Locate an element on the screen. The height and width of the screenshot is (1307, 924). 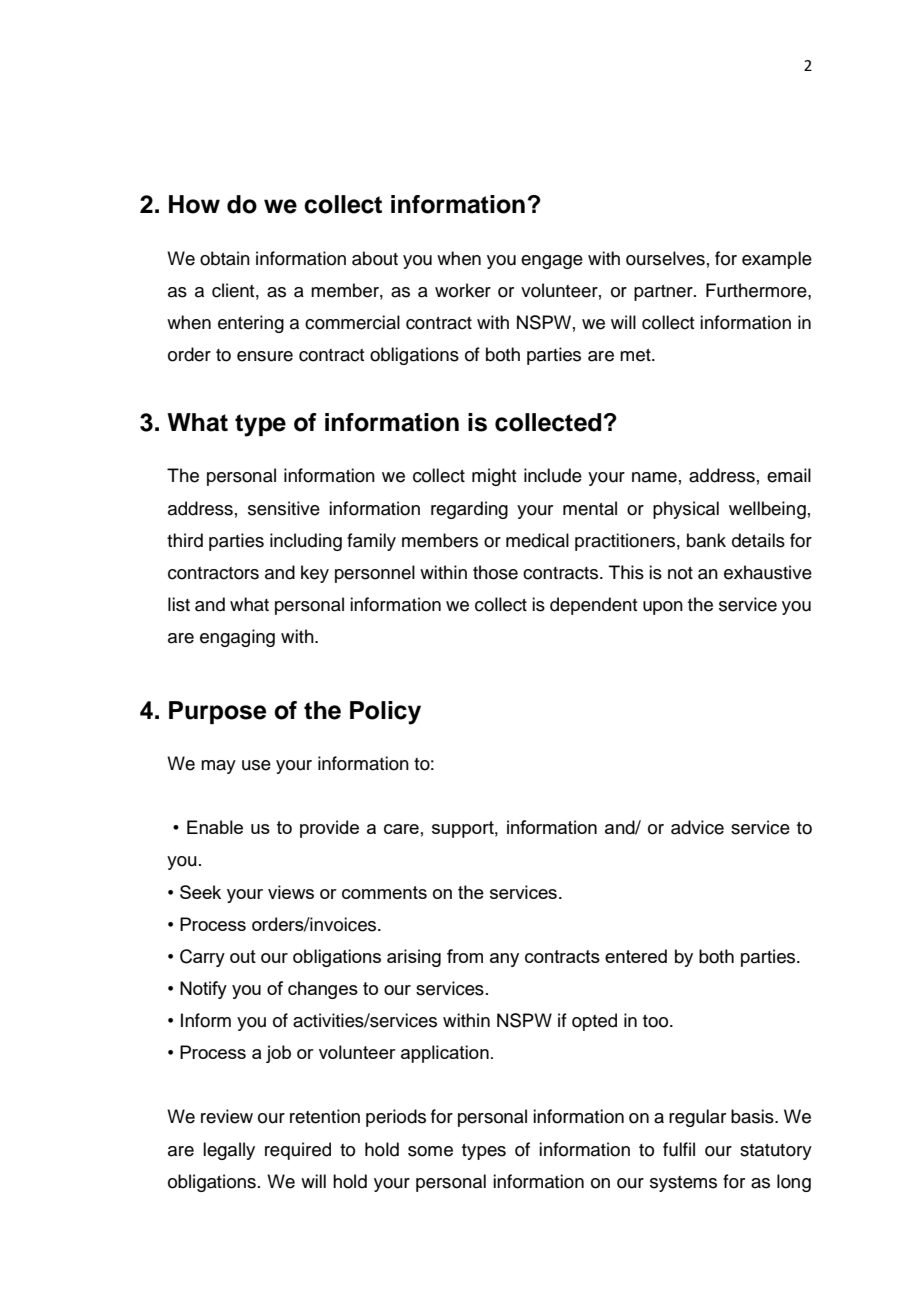
some is located at coordinates (430, 1151).
